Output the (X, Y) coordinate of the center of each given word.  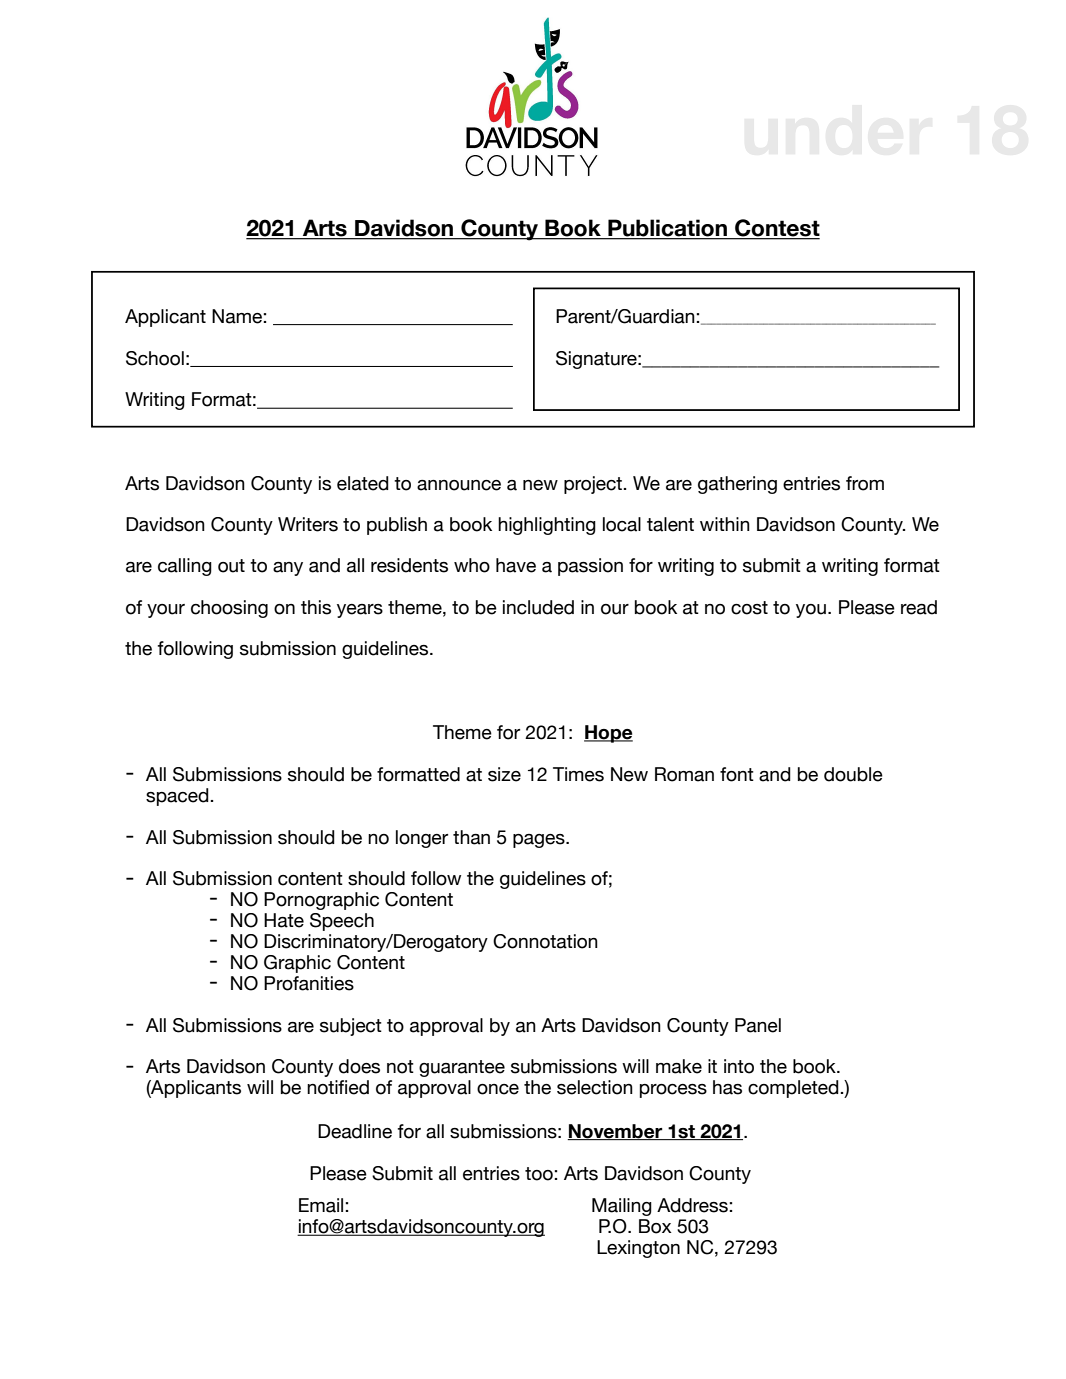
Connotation (545, 941)
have (516, 565)
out (231, 566)
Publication (667, 229)
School (155, 358)
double (853, 774)
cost (749, 608)
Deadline (355, 1131)
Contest (776, 229)
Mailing (622, 1207)
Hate (284, 920)
